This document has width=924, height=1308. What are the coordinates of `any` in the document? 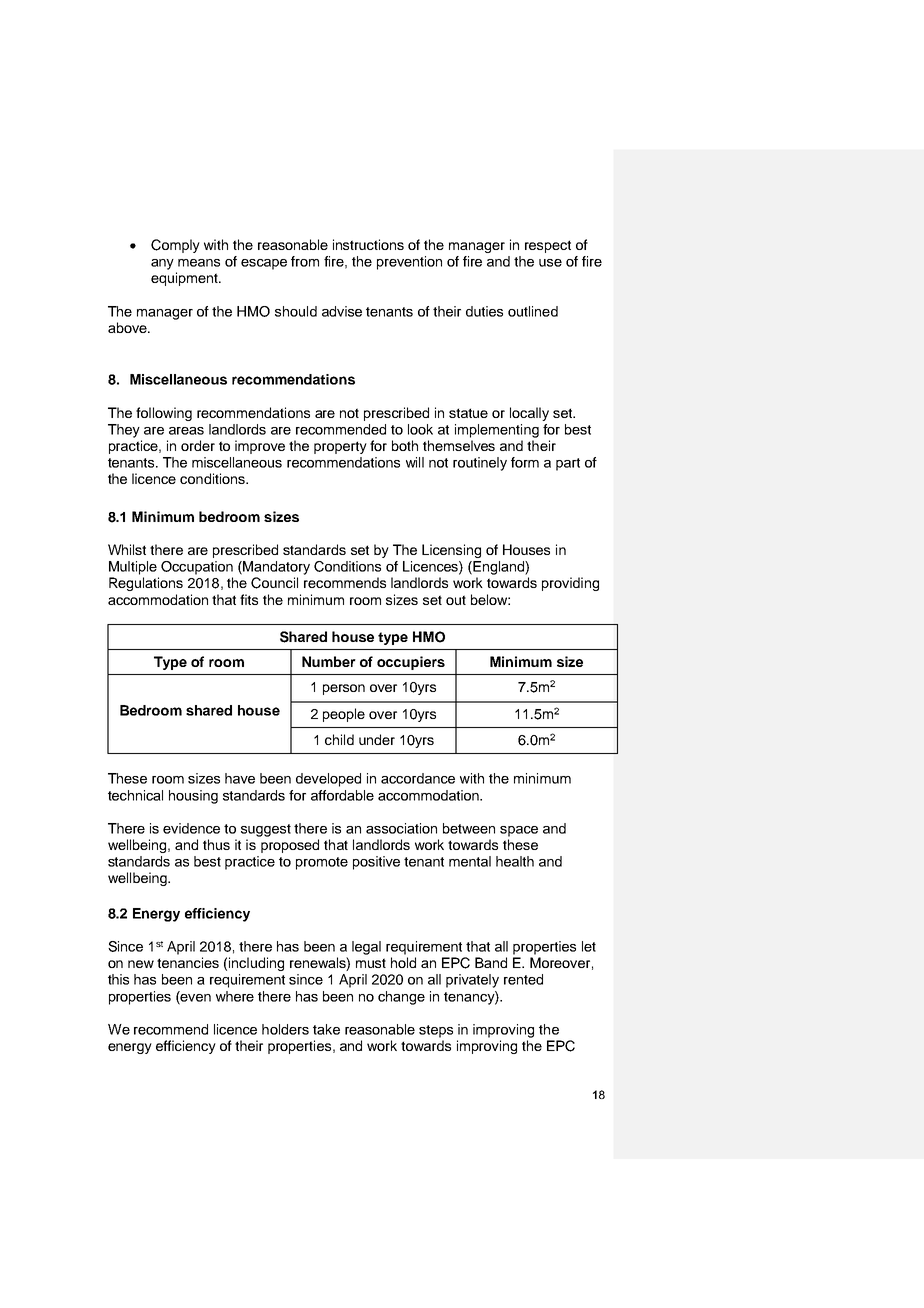 It's located at (162, 264).
